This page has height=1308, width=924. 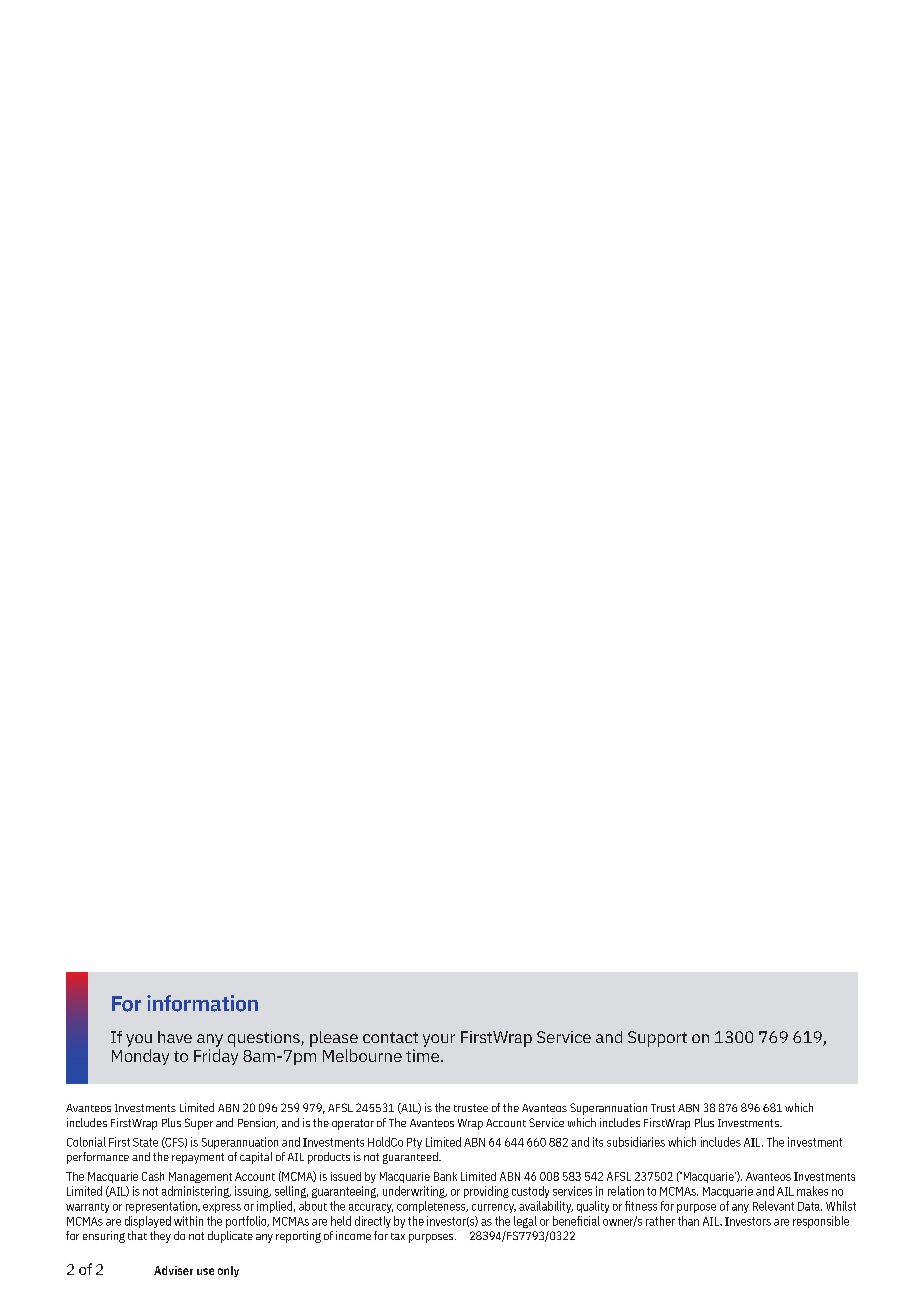 What do you see at coordinates (445, 1176) in the page?
I see `Bank` at bounding box center [445, 1176].
